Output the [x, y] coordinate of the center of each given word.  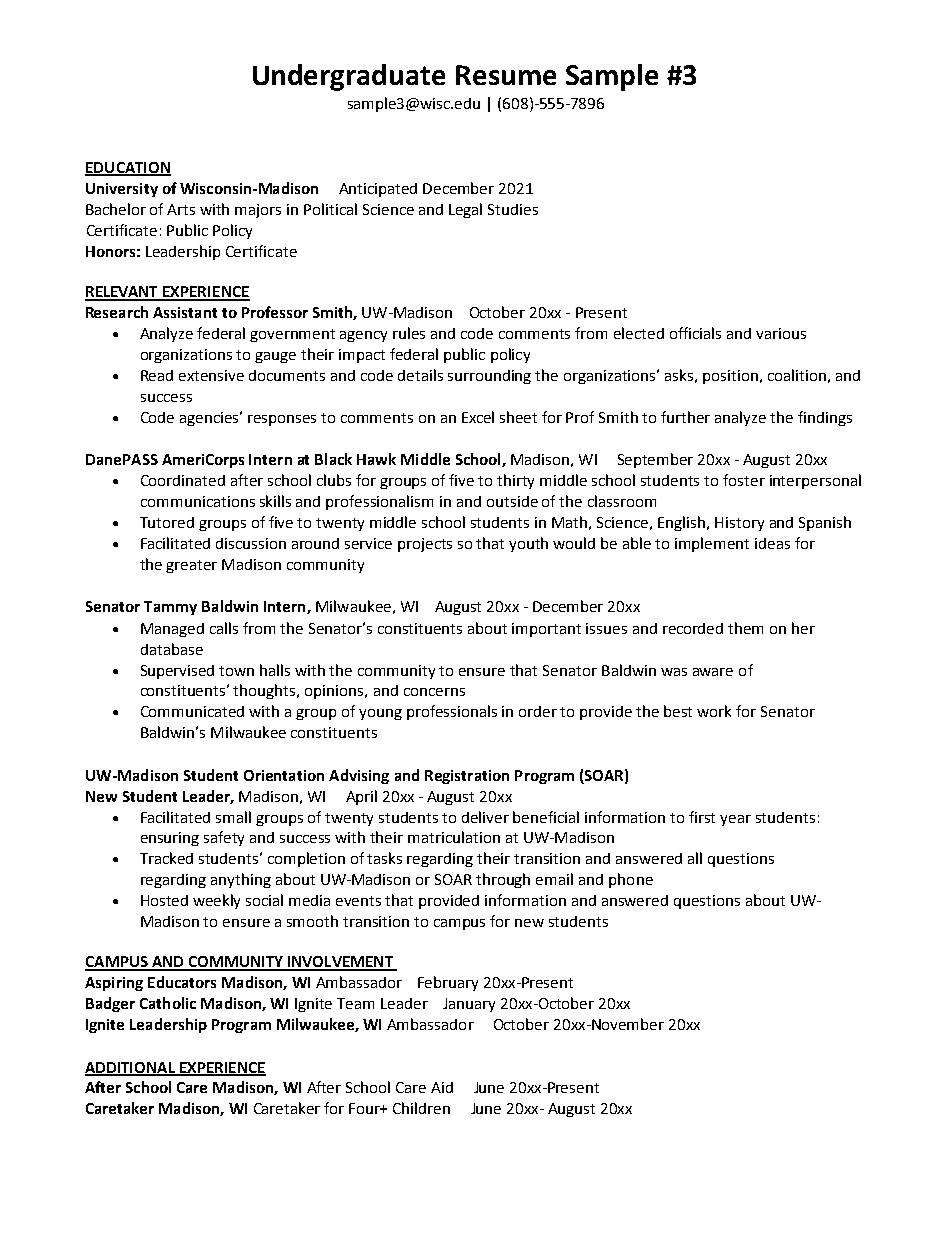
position [730, 377]
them [745, 628]
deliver [485, 817]
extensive [211, 375]
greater [191, 566]
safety [224, 838]
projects [425, 545]
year [735, 820]
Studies [513, 209]
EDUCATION [128, 168]
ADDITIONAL [131, 1068]
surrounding [489, 377]
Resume [506, 75]
